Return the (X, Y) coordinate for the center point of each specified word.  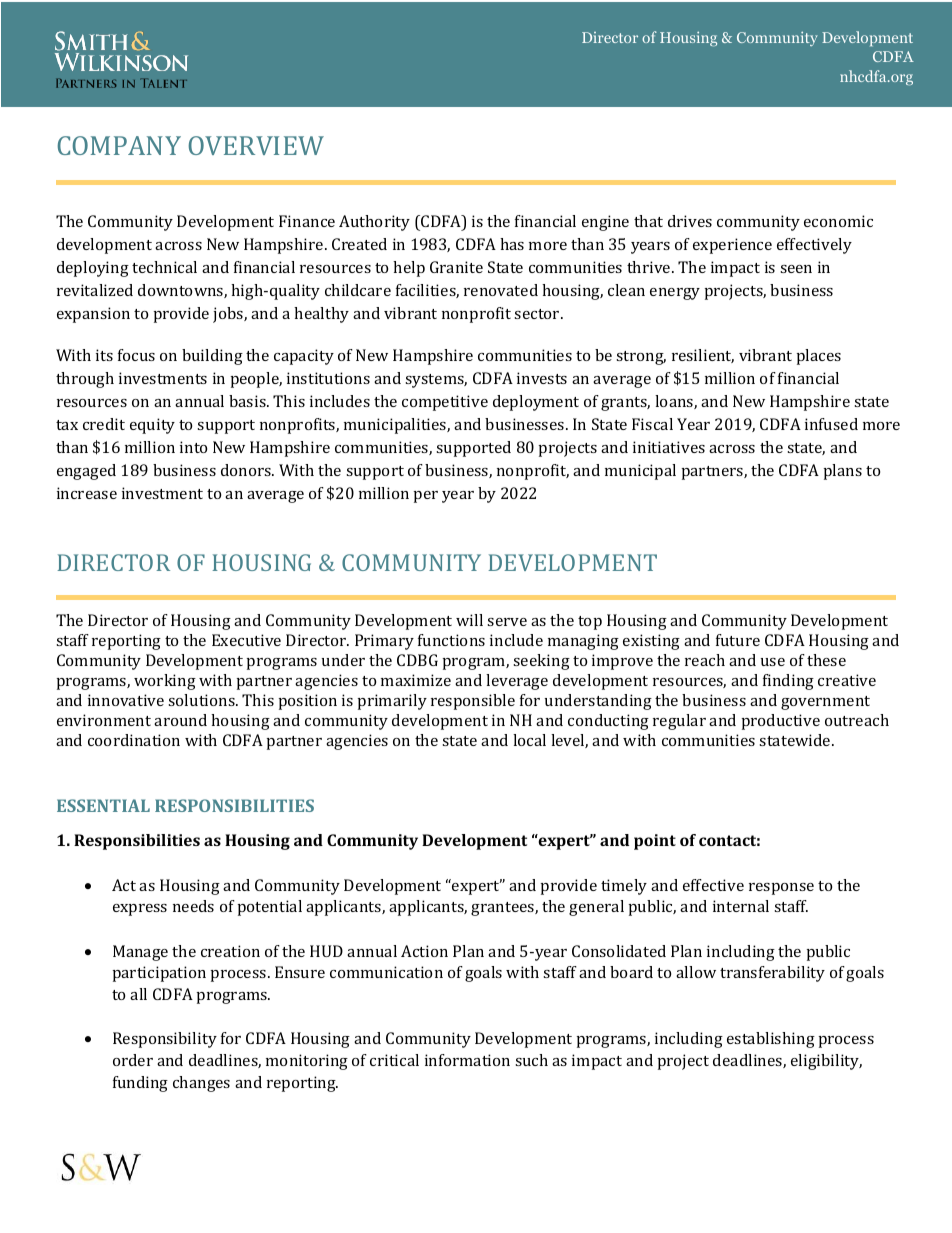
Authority (374, 223)
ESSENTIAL (103, 805)
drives (690, 221)
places (819, 357)
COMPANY (119, 145)
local (529, 740)
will (469, 620)
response (781, 889)
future (738, 640)
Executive (246, 640)
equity (152, 426)
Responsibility (165, 1040)
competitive (445, 403)
